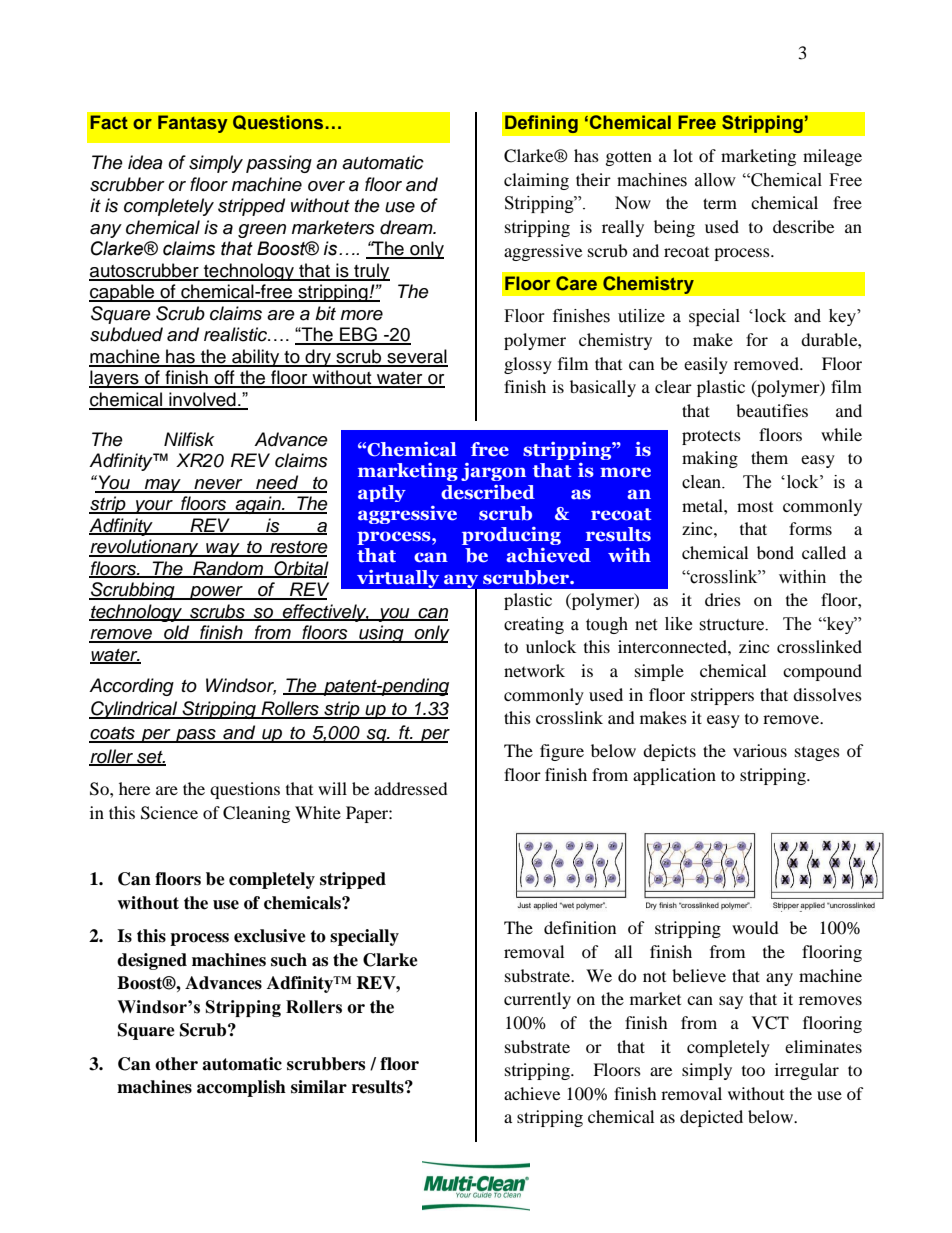  Describe the element at coordinates (411, 788) in the image. I see `addressed` at that location.
